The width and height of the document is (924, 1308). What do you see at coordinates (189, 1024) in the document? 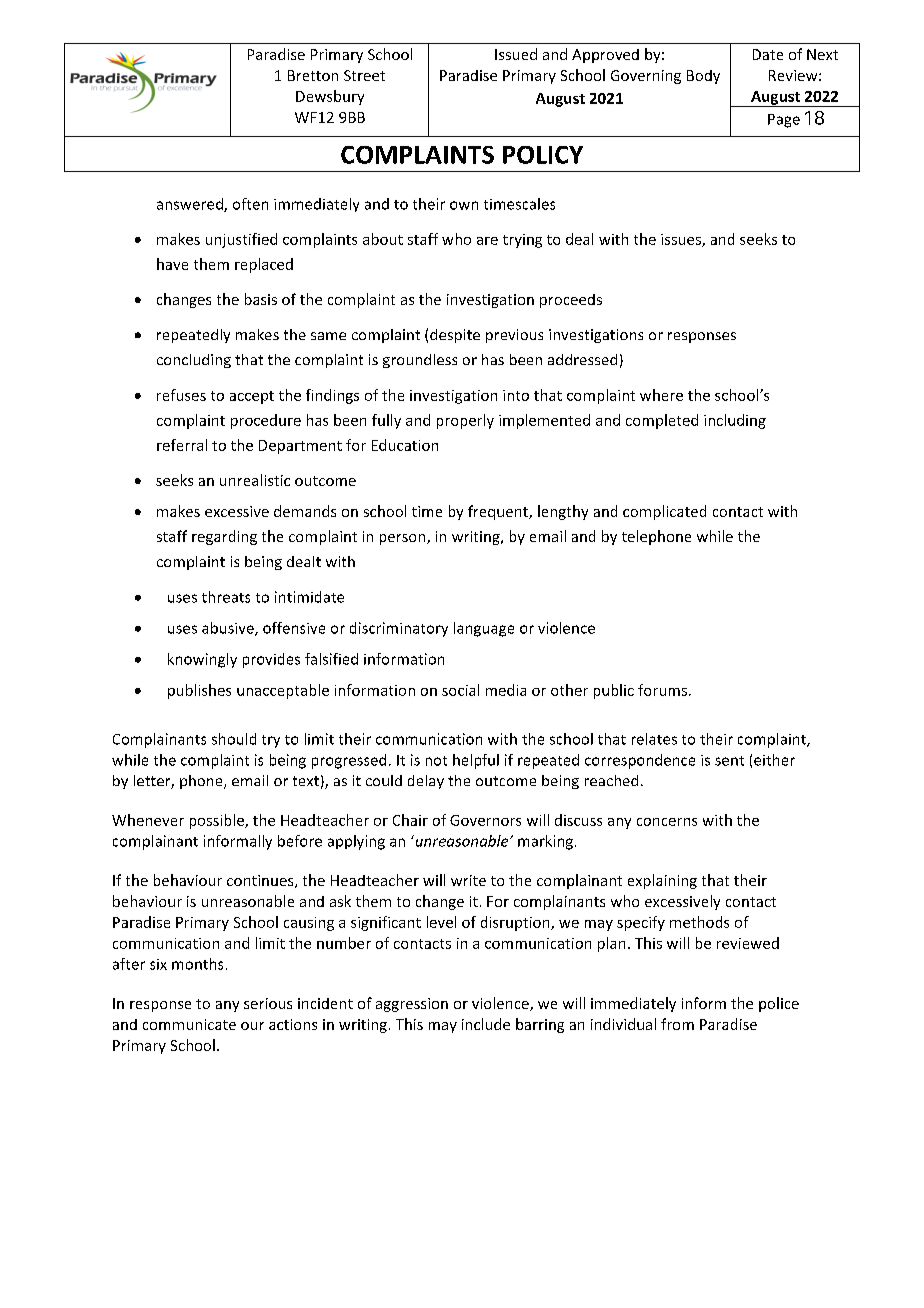
I see `communicate` at bounding box center [189, 1024].
